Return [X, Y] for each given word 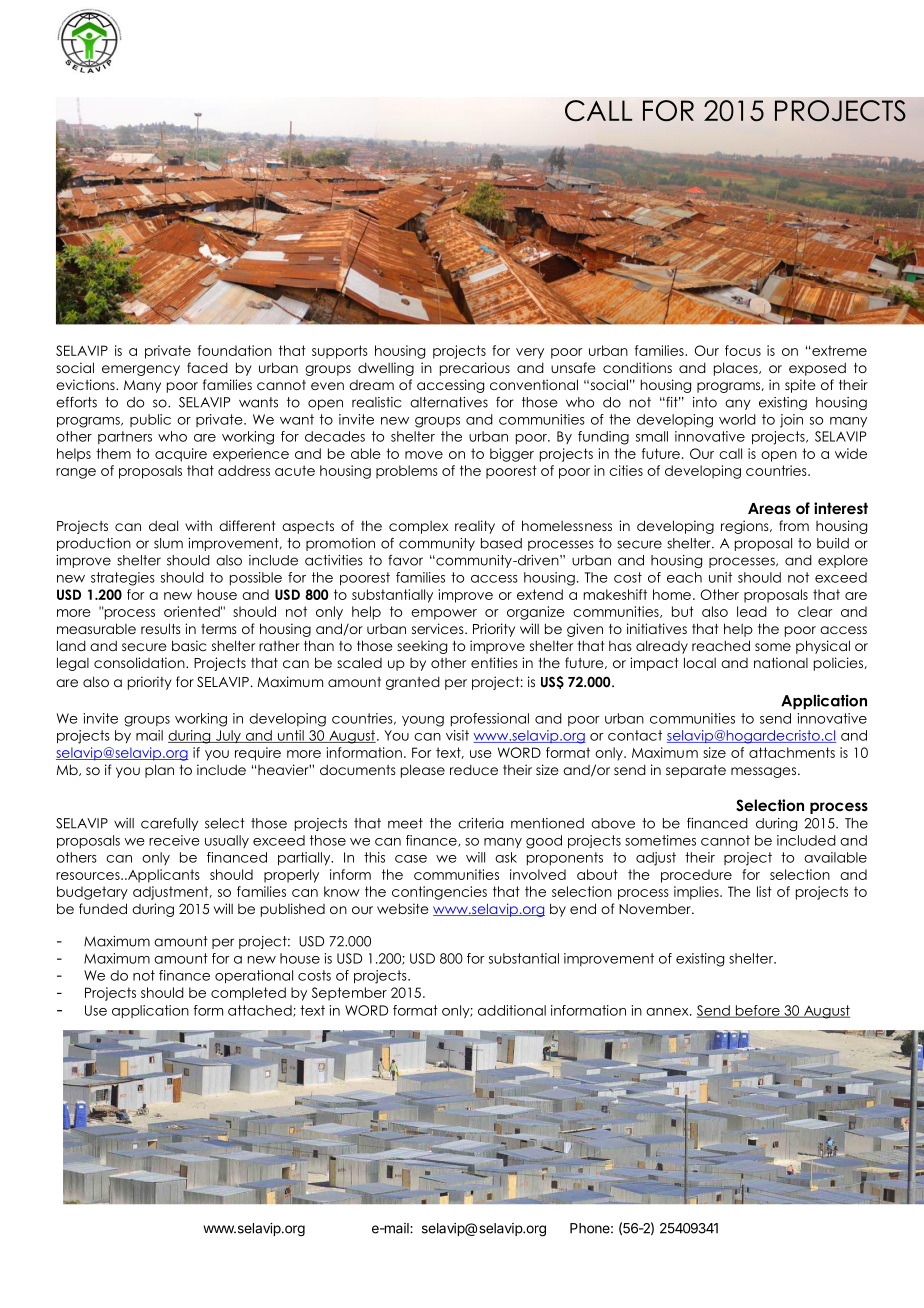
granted [413, 683]
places [737, 369]
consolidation [140, 662]
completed [248, 994]
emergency [141, 370]
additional [512, 1010]
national [781, 662]
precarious [475, 369]
